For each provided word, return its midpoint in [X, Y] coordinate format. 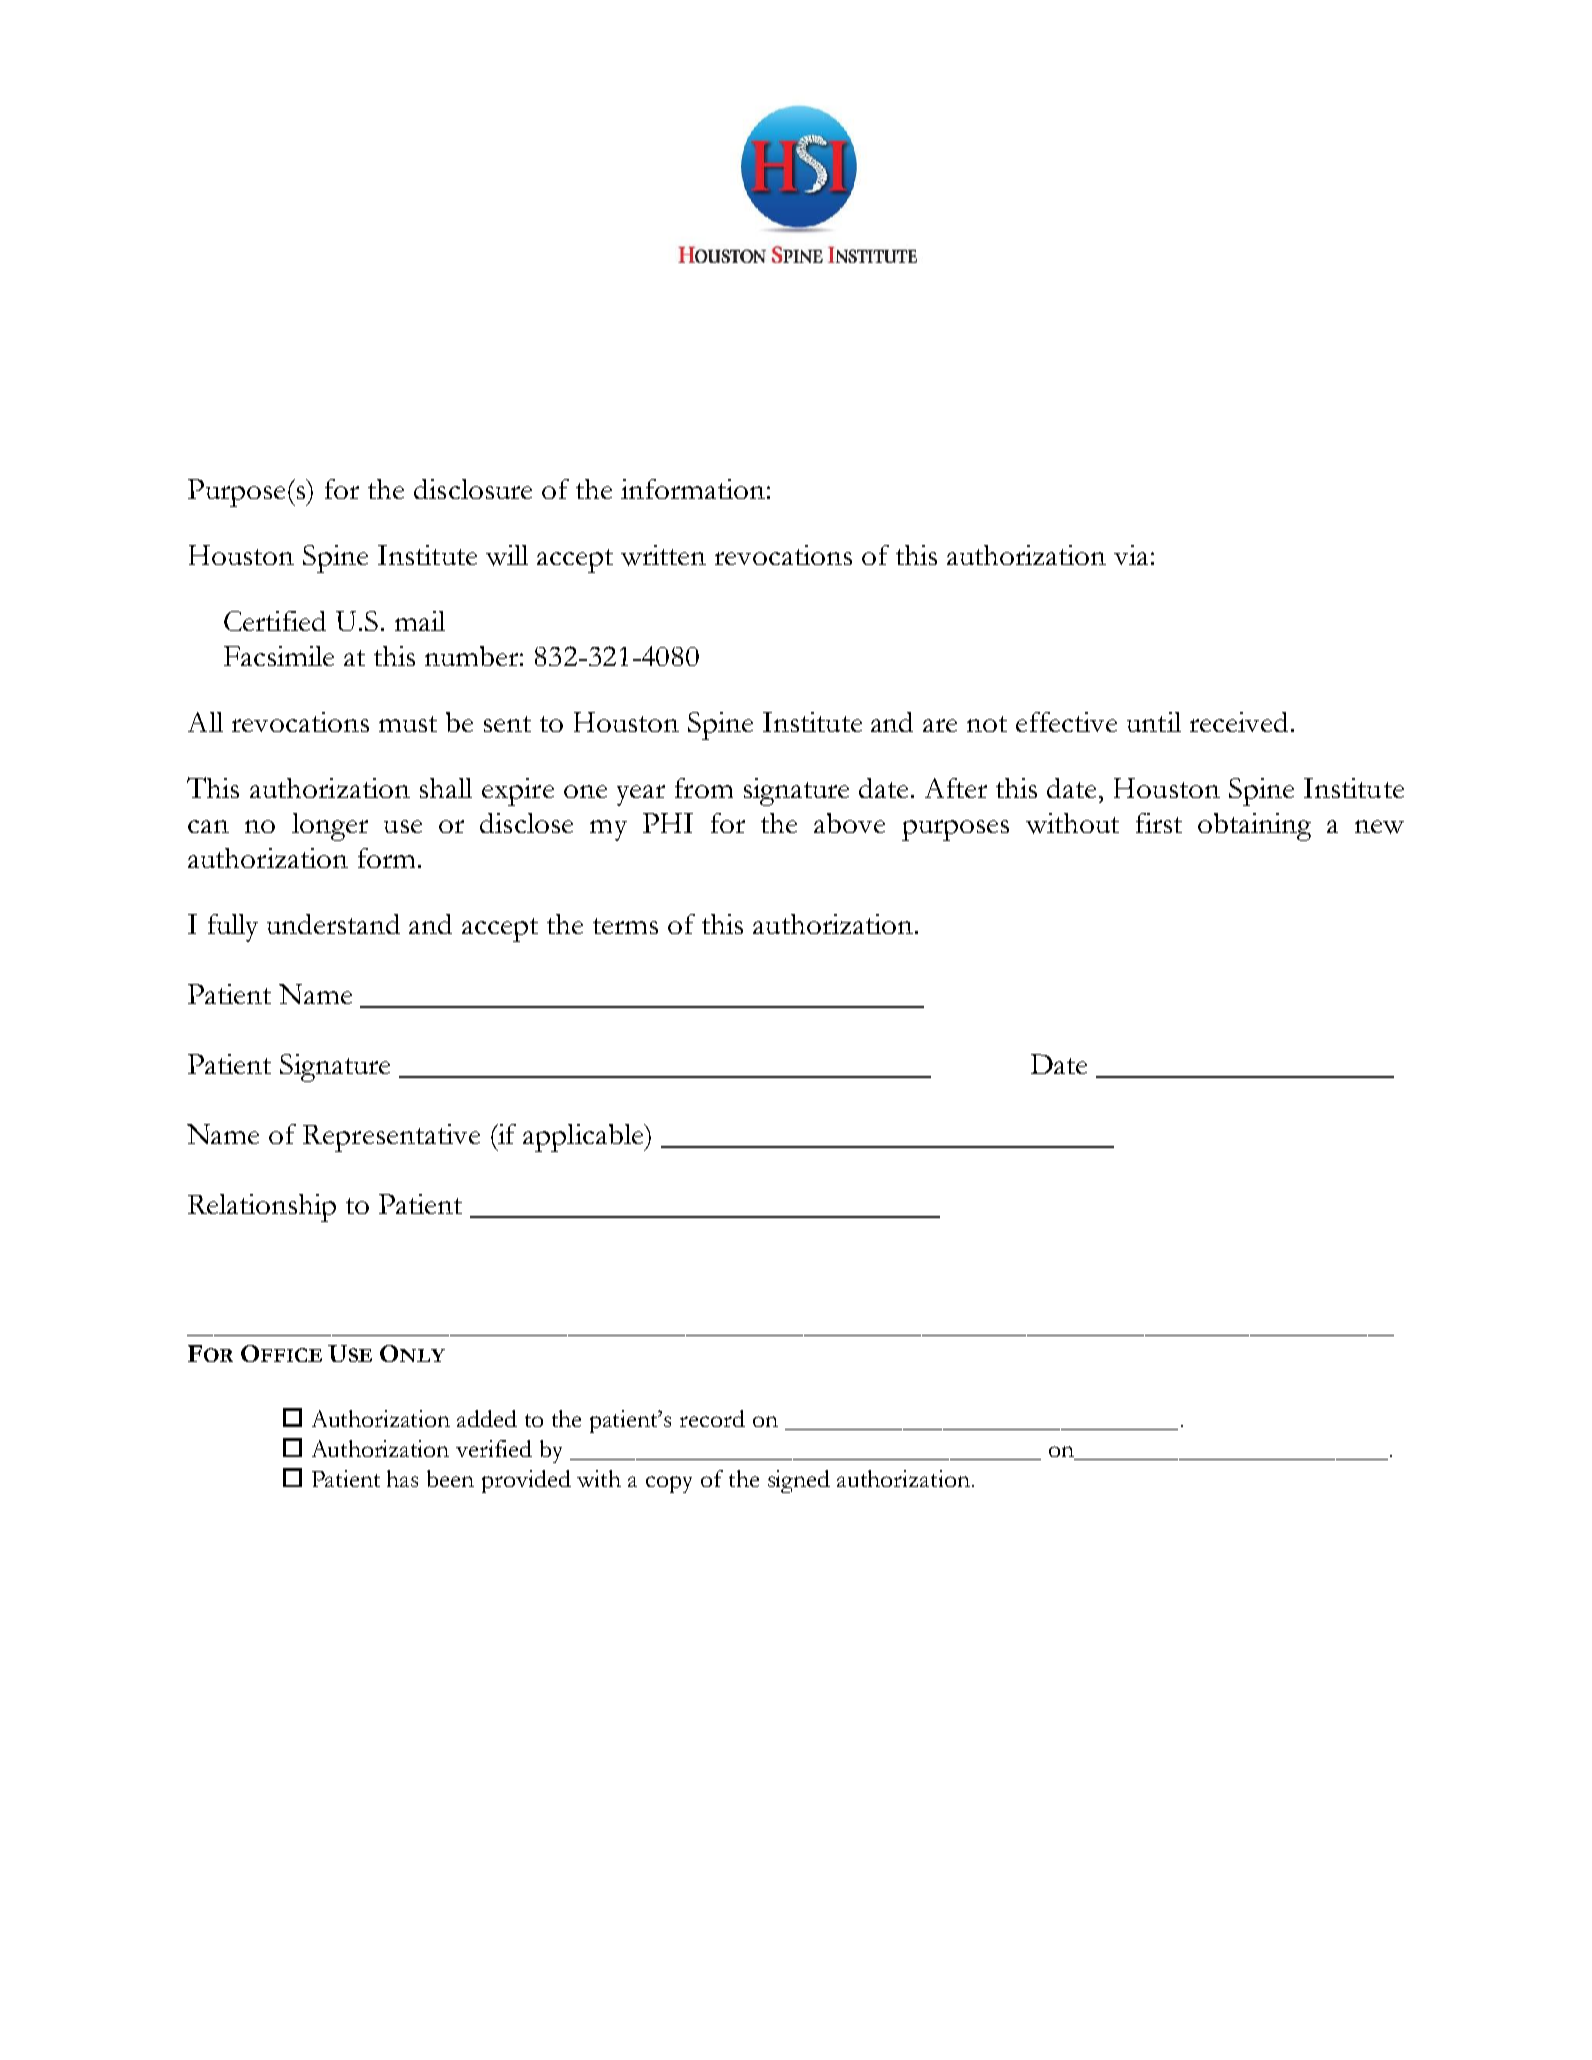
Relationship [262, 1208]
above [849, 823]
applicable [584, 1138]
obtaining [1254, 827]
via [1131, 555]
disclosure [473, 489]
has [402, 1478]
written [663, 555]
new [1379, 827]
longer [330, 827]
